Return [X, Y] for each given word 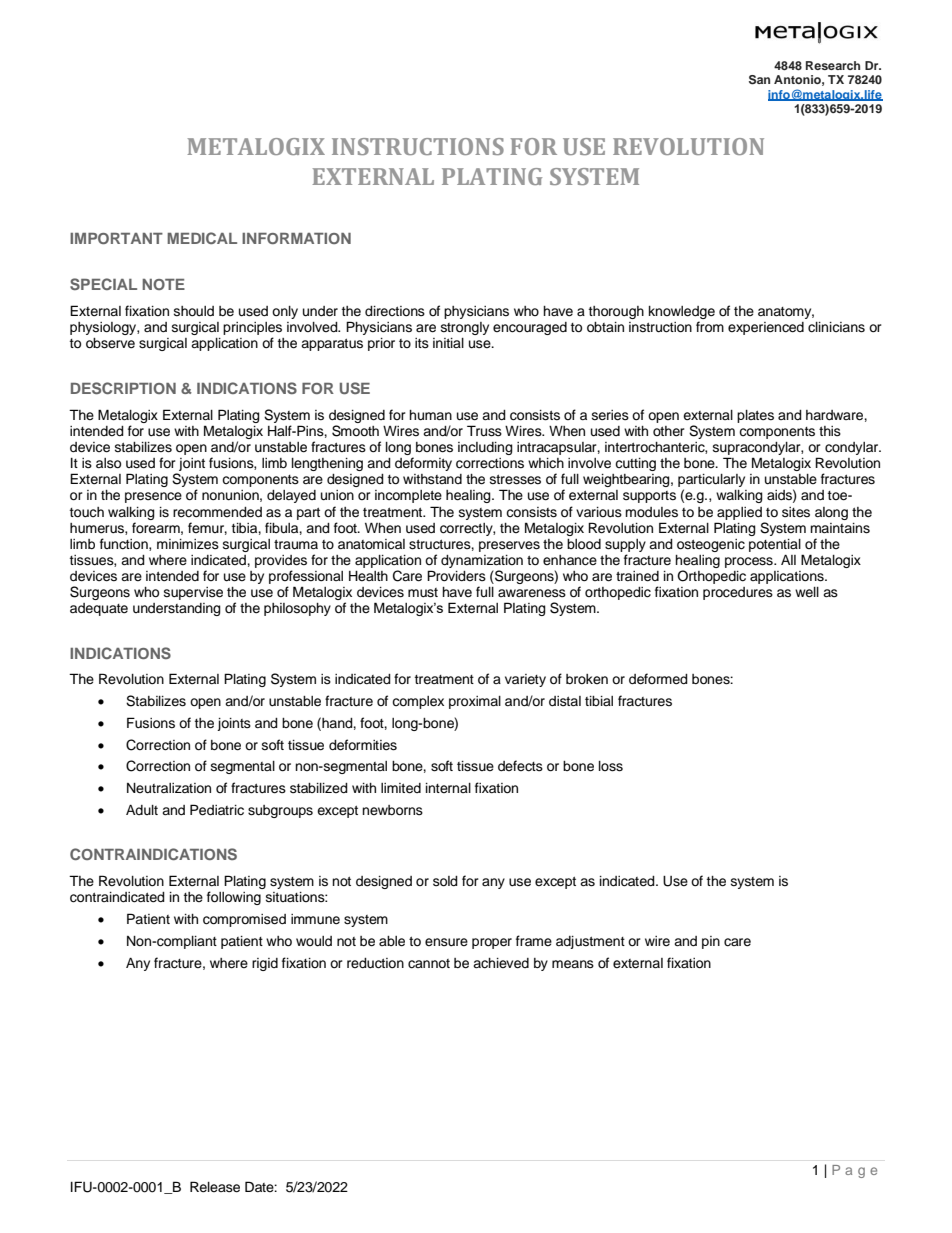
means [573, 964]
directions [395, 311]
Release [215, 1187]
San [759, 80]
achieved [501, 963]
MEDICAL [202, 238]
